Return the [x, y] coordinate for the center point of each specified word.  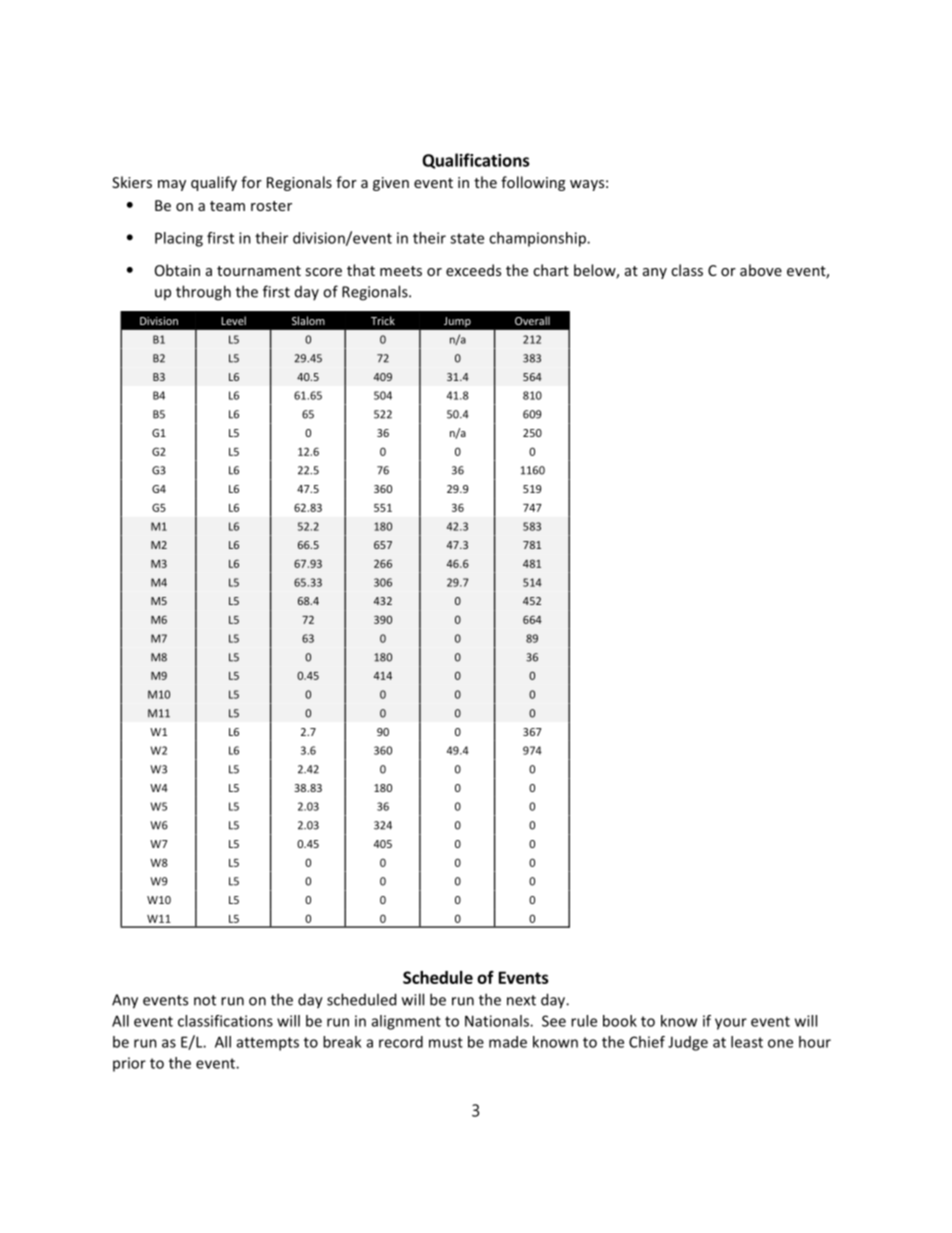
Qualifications [475, 161]
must [446, 1042]
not [205, 1000]
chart [551, 270]
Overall [532, 320]
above [761, 270]
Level [233, 320]
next [521, 1000]
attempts [268, 1044]
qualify [214, 183]
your [731, 1024]
